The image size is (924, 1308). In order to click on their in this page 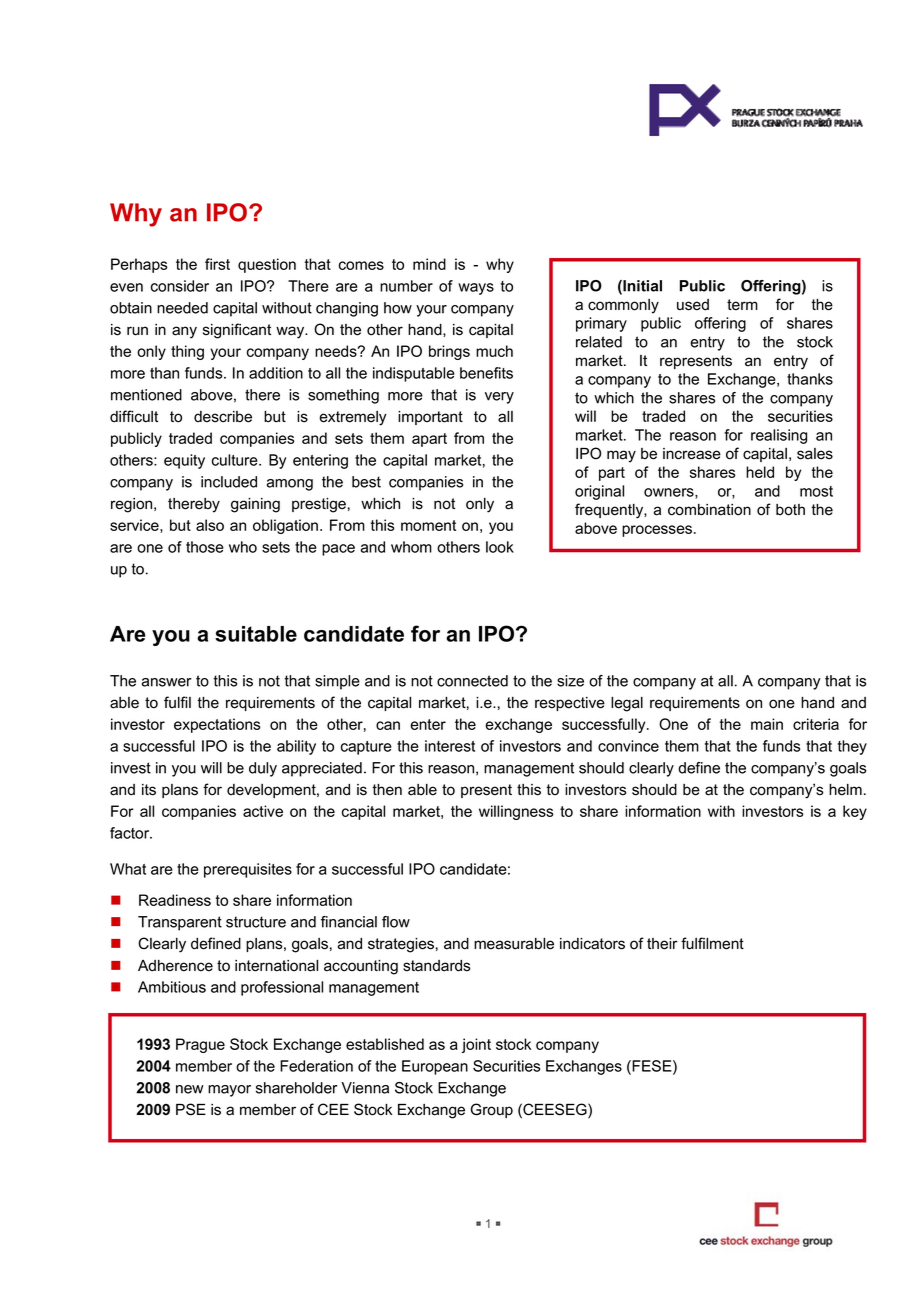, I will do `click(662, 944)`.
